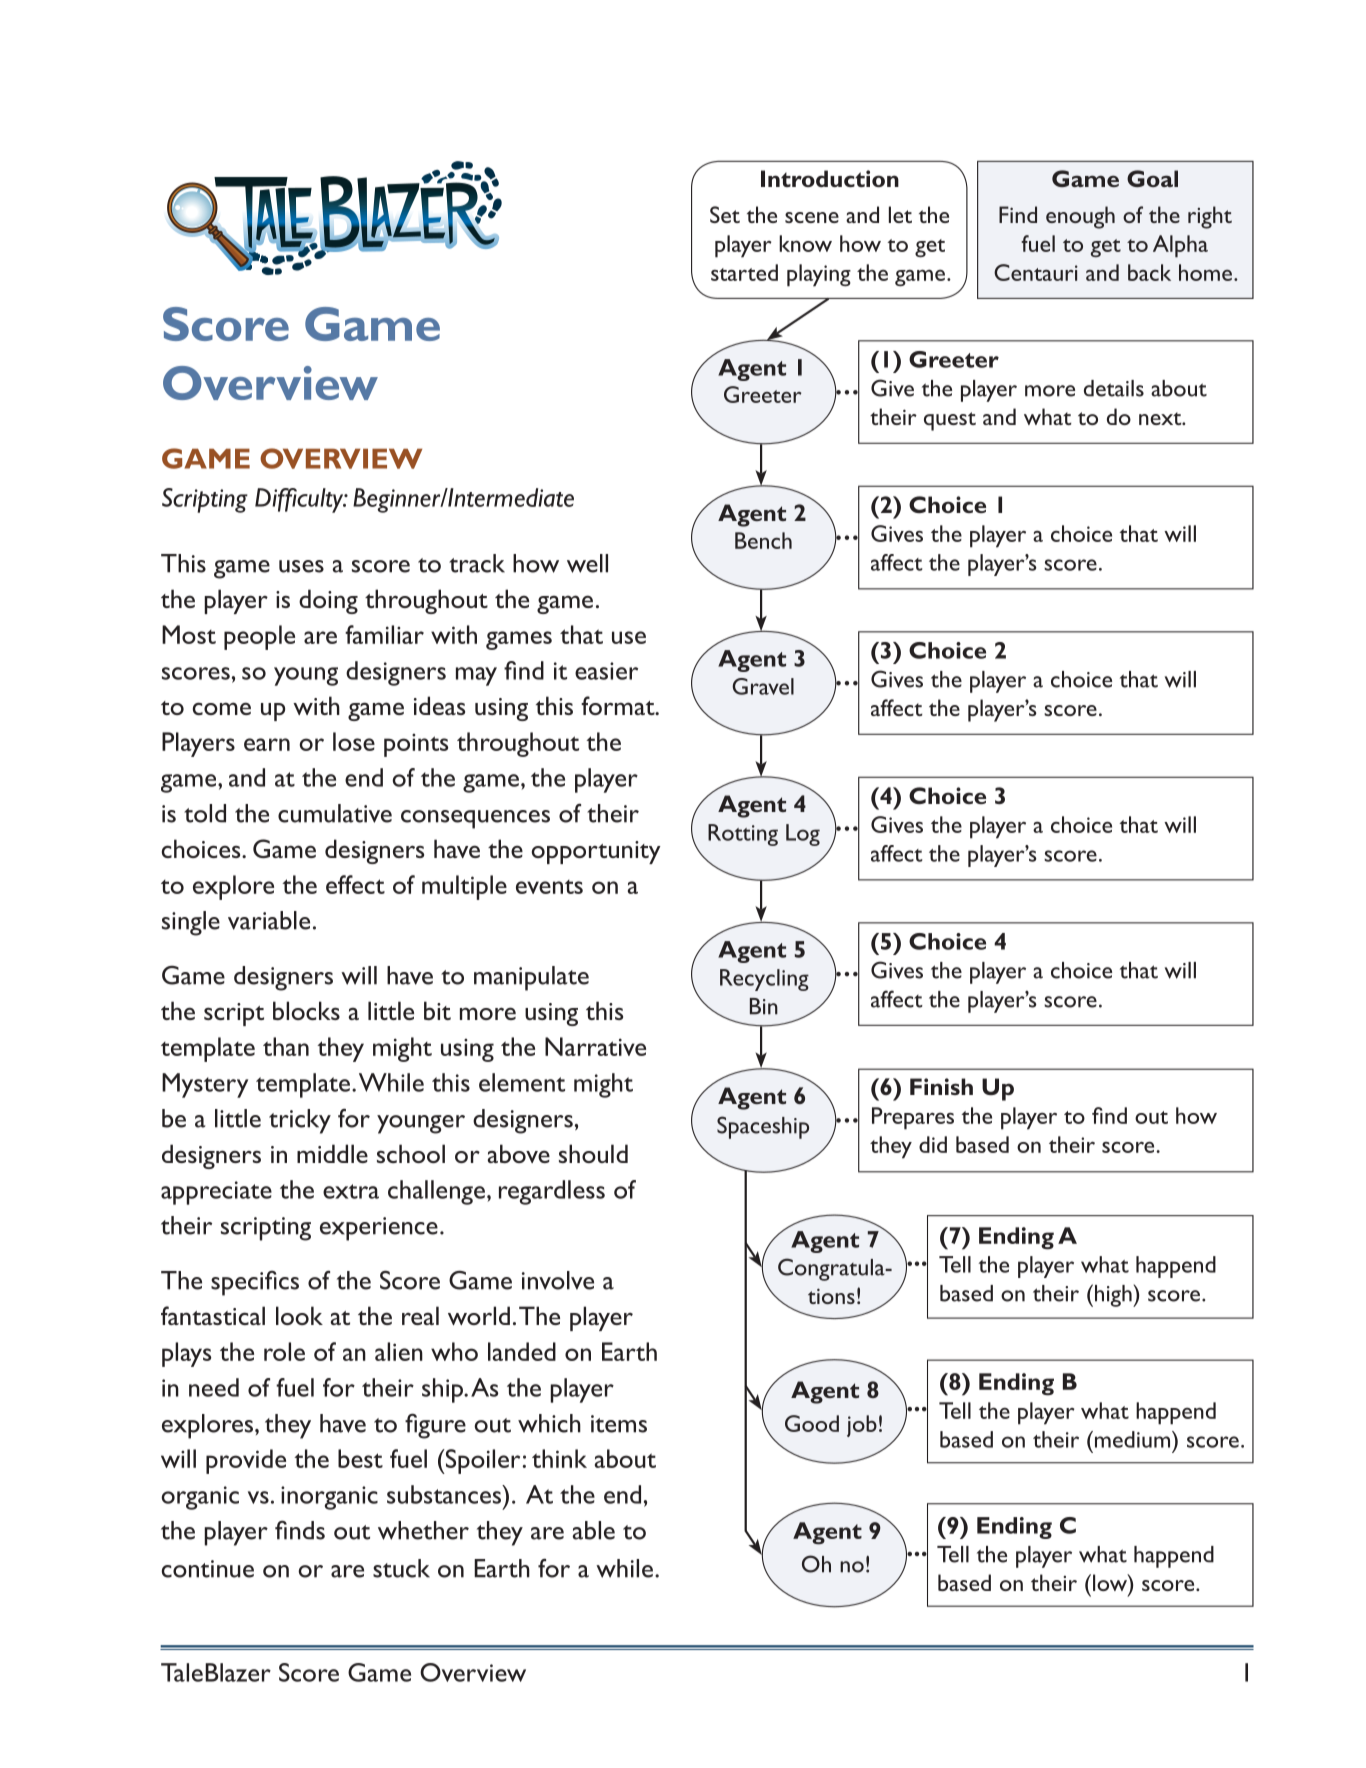  Describe the element at coordinates (1080, 217) in the document. I see `enough` at that location.
